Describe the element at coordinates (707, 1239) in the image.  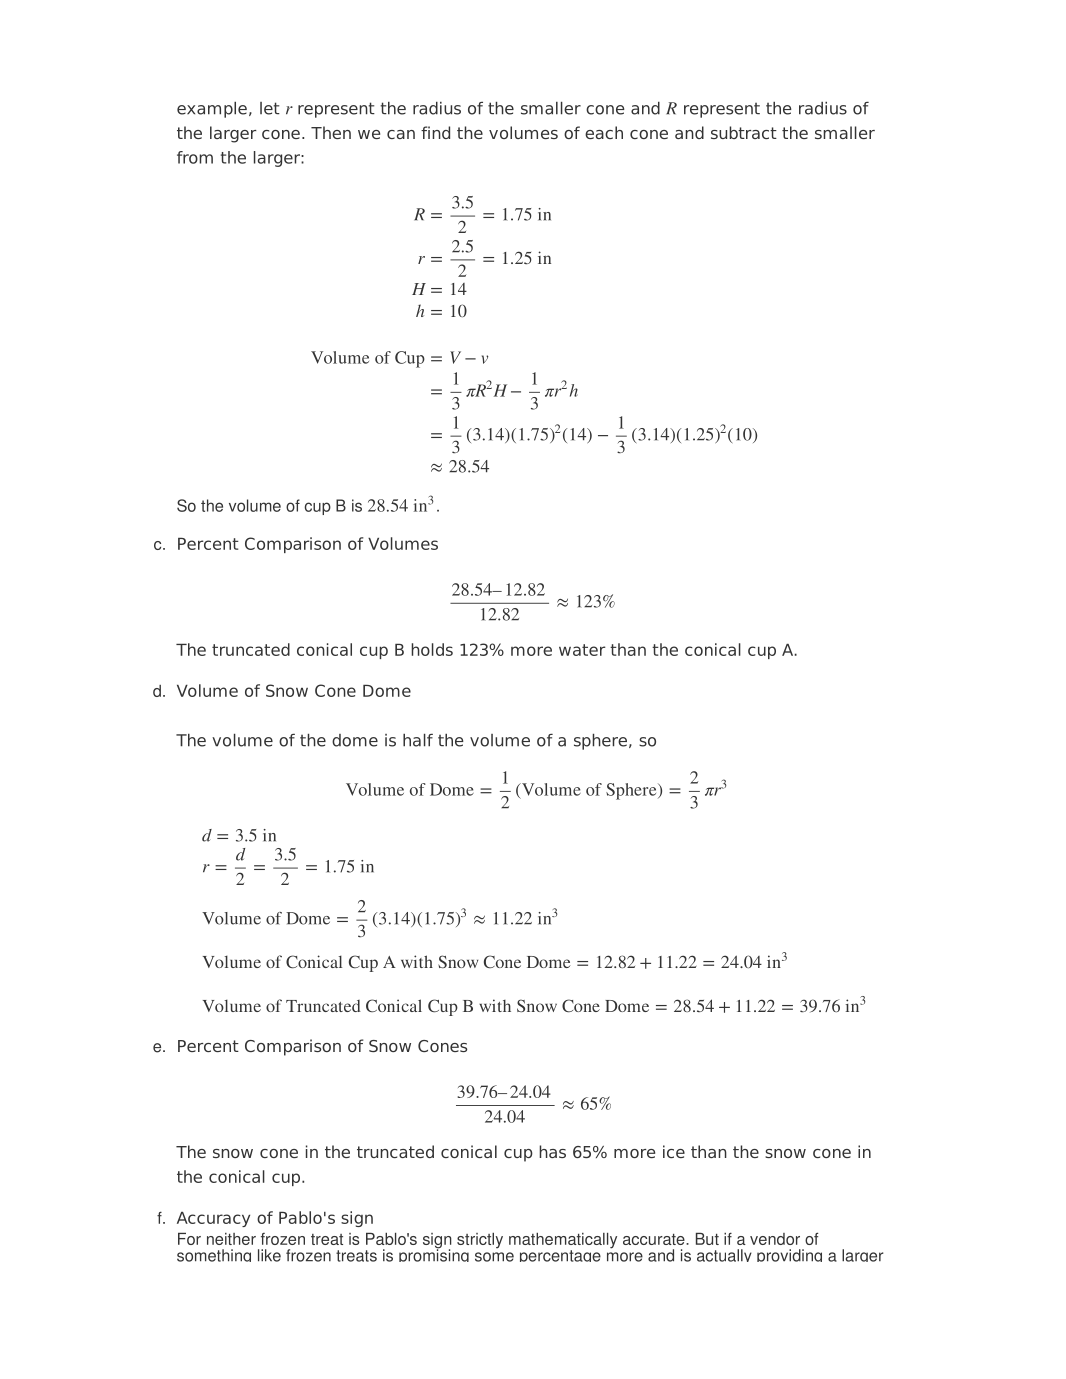
I see `But` at that location.
